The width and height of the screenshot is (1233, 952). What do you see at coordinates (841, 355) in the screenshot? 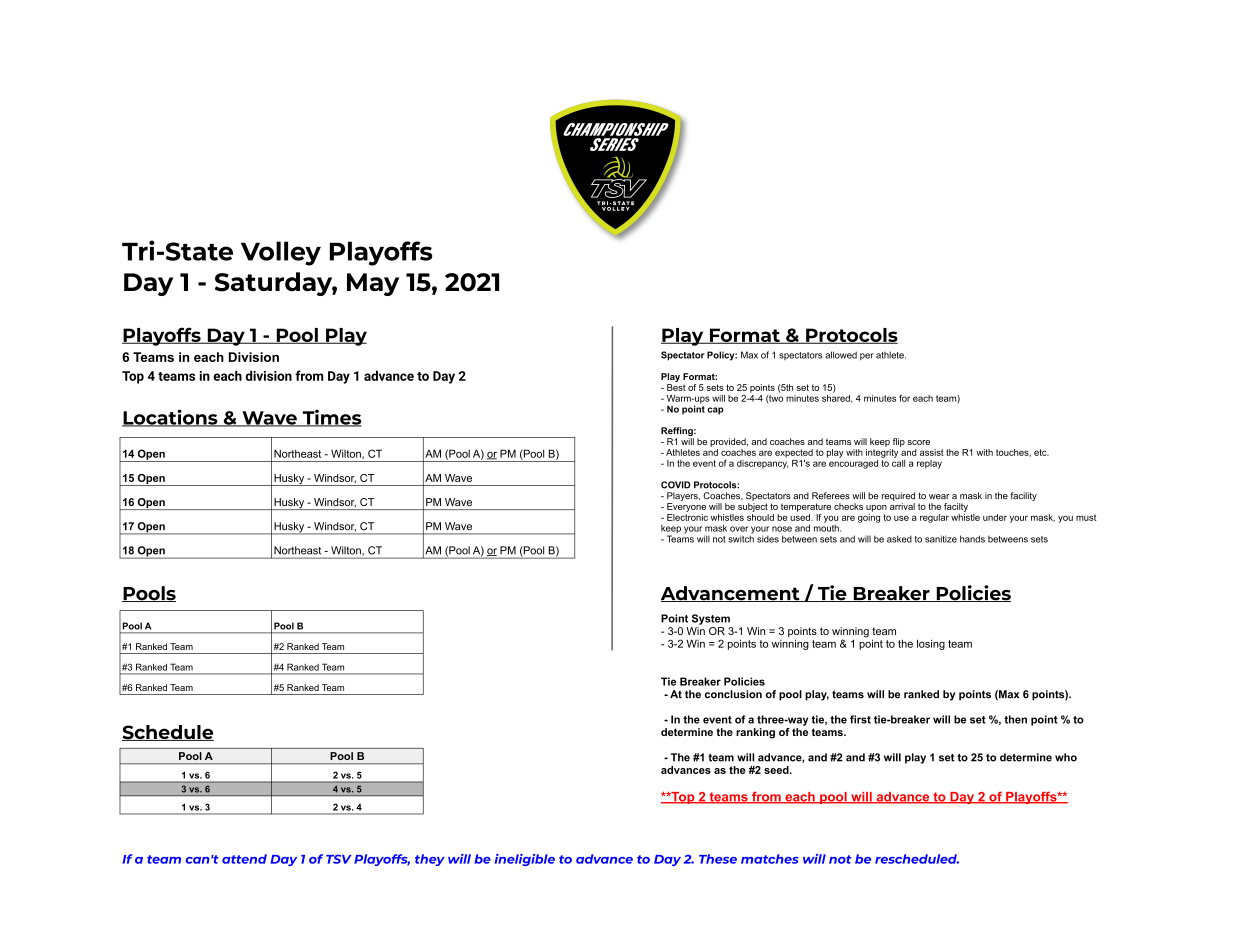
I see `allowed` at bounding box center [841, 355].
